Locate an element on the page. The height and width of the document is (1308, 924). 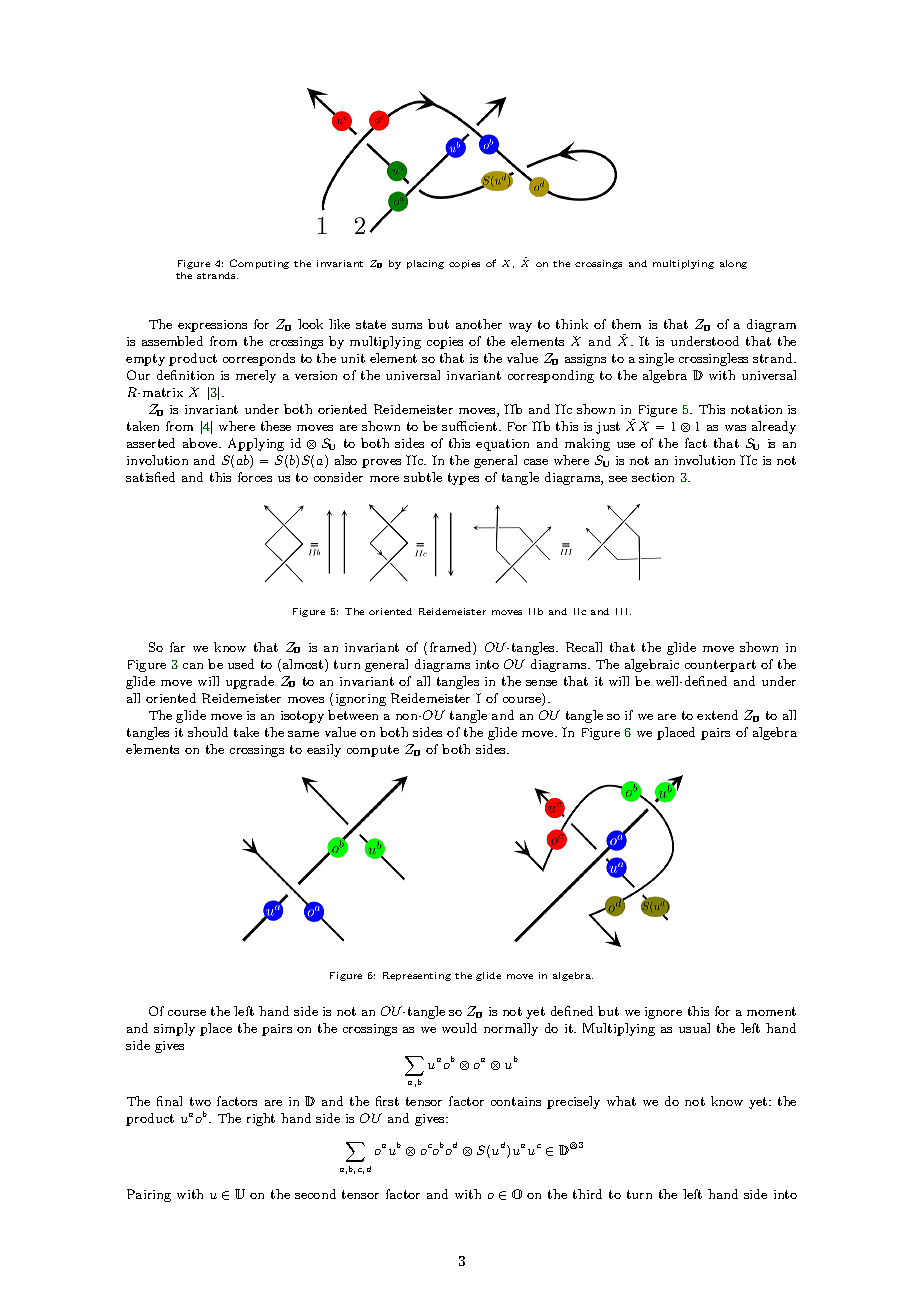
right is located at coordinates (261, 1119).
